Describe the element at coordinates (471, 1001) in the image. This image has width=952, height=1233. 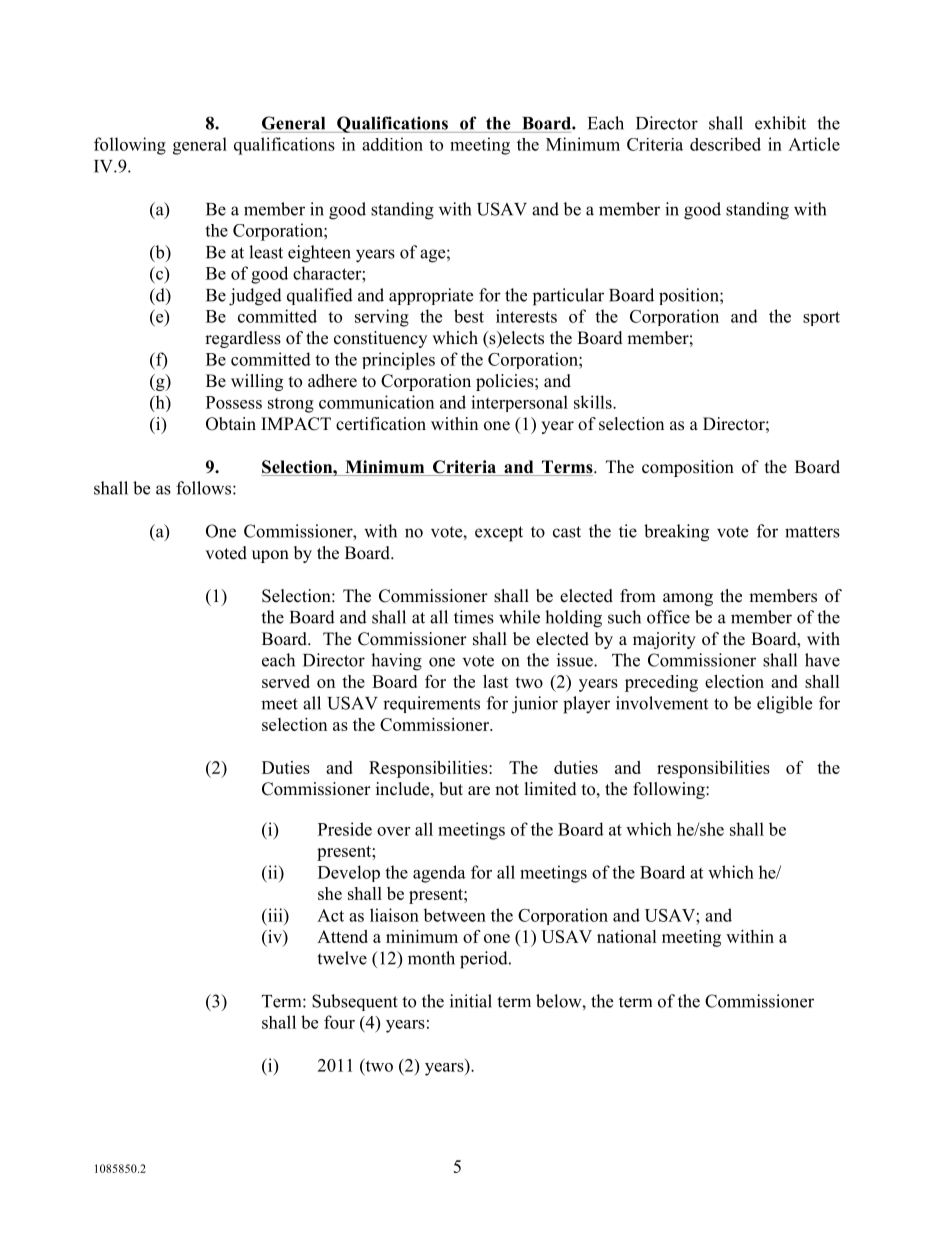
I see `initial` at that location.
